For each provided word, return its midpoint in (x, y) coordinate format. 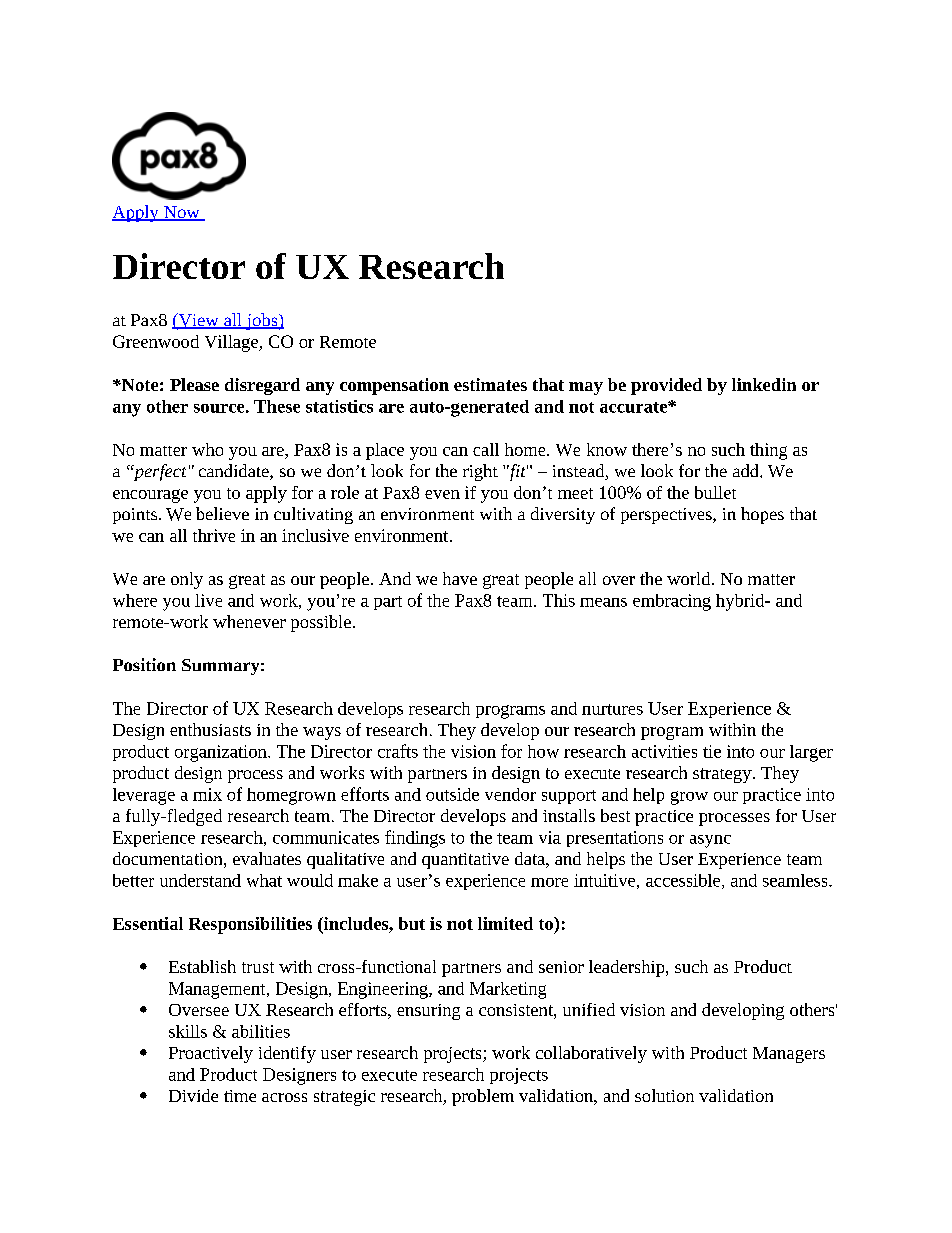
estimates (490, 384)
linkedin (764, 384)
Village (233, 343)
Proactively (211, 1054)
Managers (789, 1055)
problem (483, 1097)
